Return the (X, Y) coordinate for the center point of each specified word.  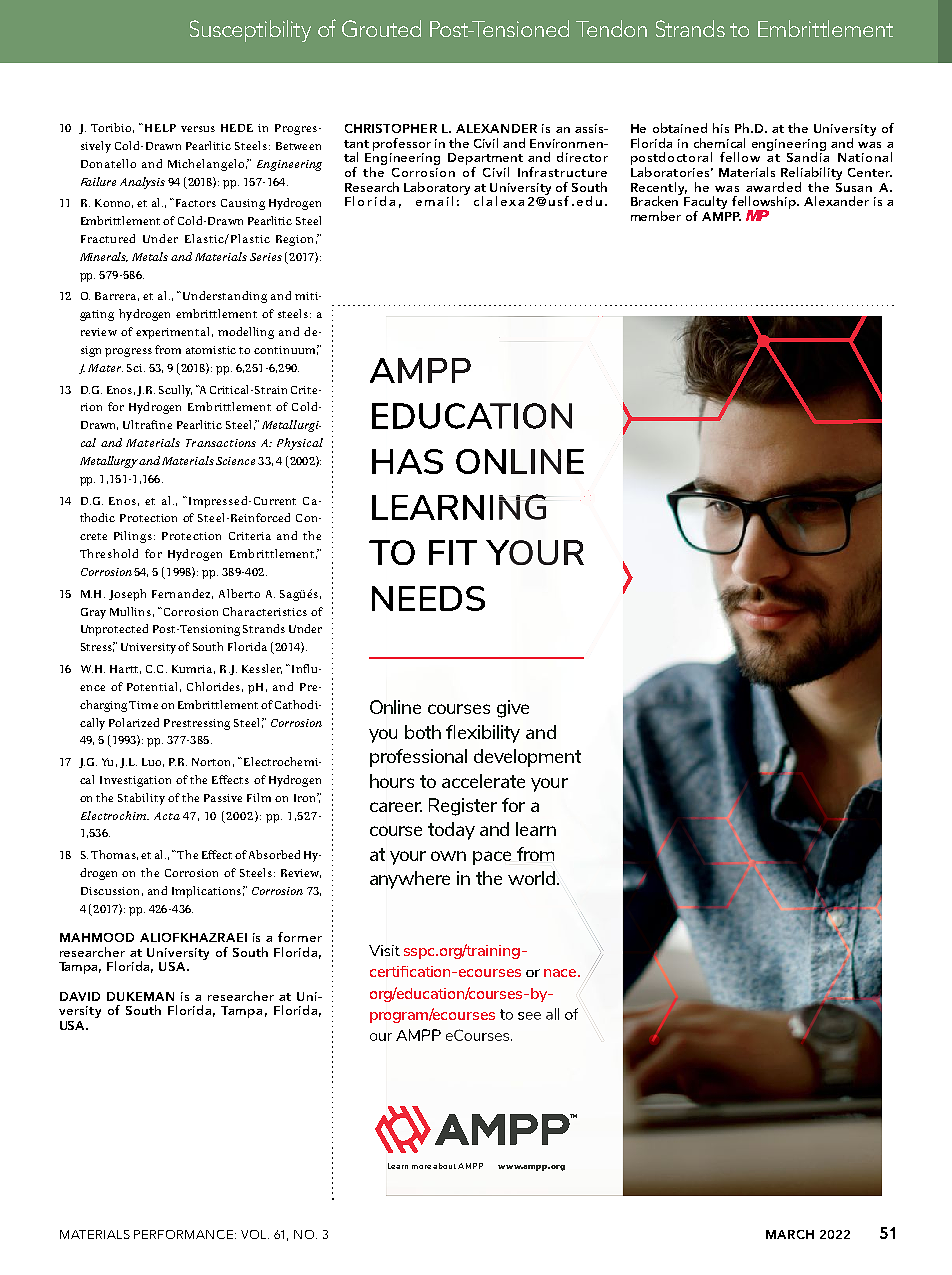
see (529, 1016)
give (513, 709)
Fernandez (182, 594)
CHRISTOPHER (391, 128)
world (531, 878)
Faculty (705, 204)
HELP (159, 128)
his (721, 128)
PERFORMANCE (185, 1234)
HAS (407, 461)
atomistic (211, 350)
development (527, 758)
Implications (206, 892)
